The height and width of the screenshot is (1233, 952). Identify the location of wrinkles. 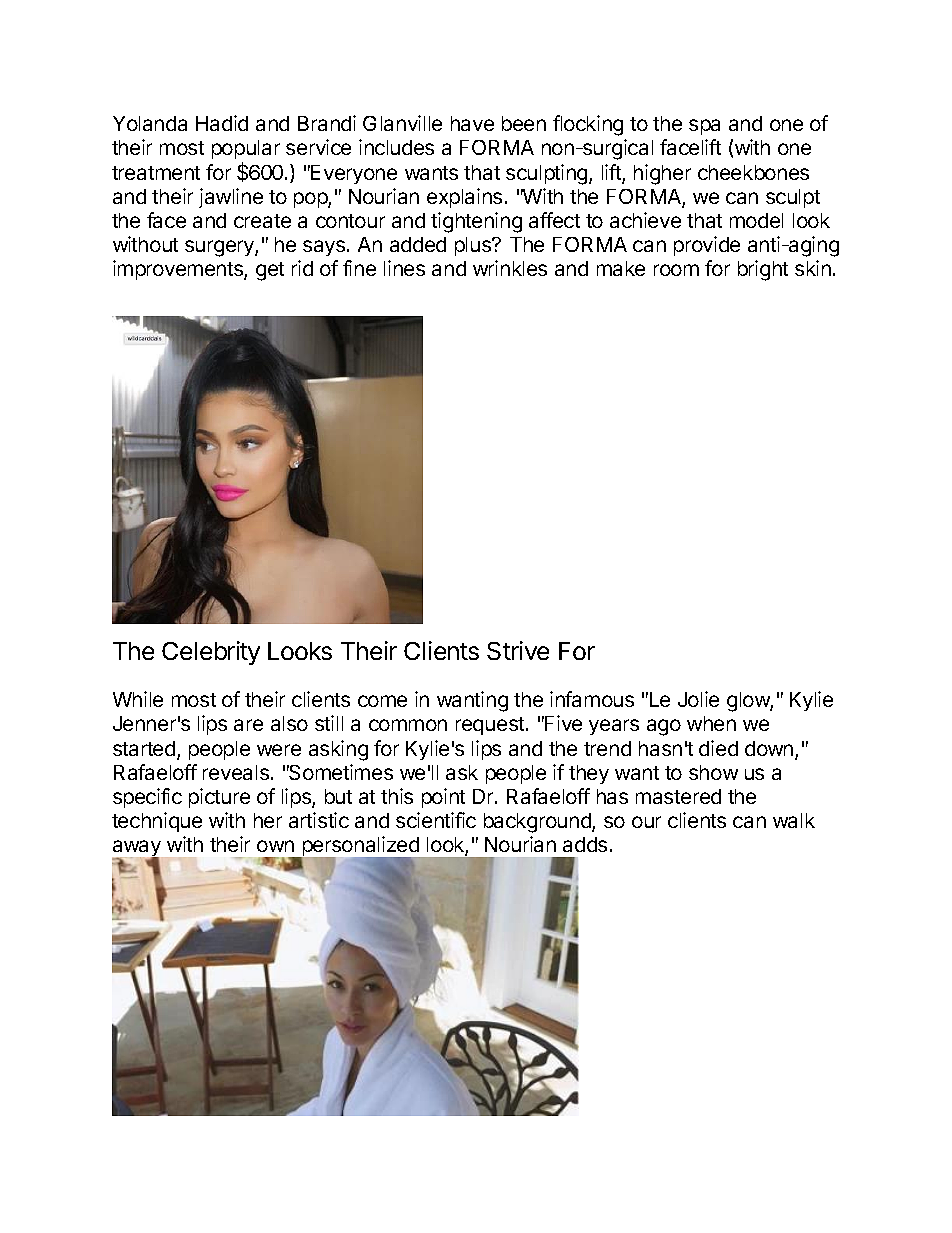
(510, 268).
